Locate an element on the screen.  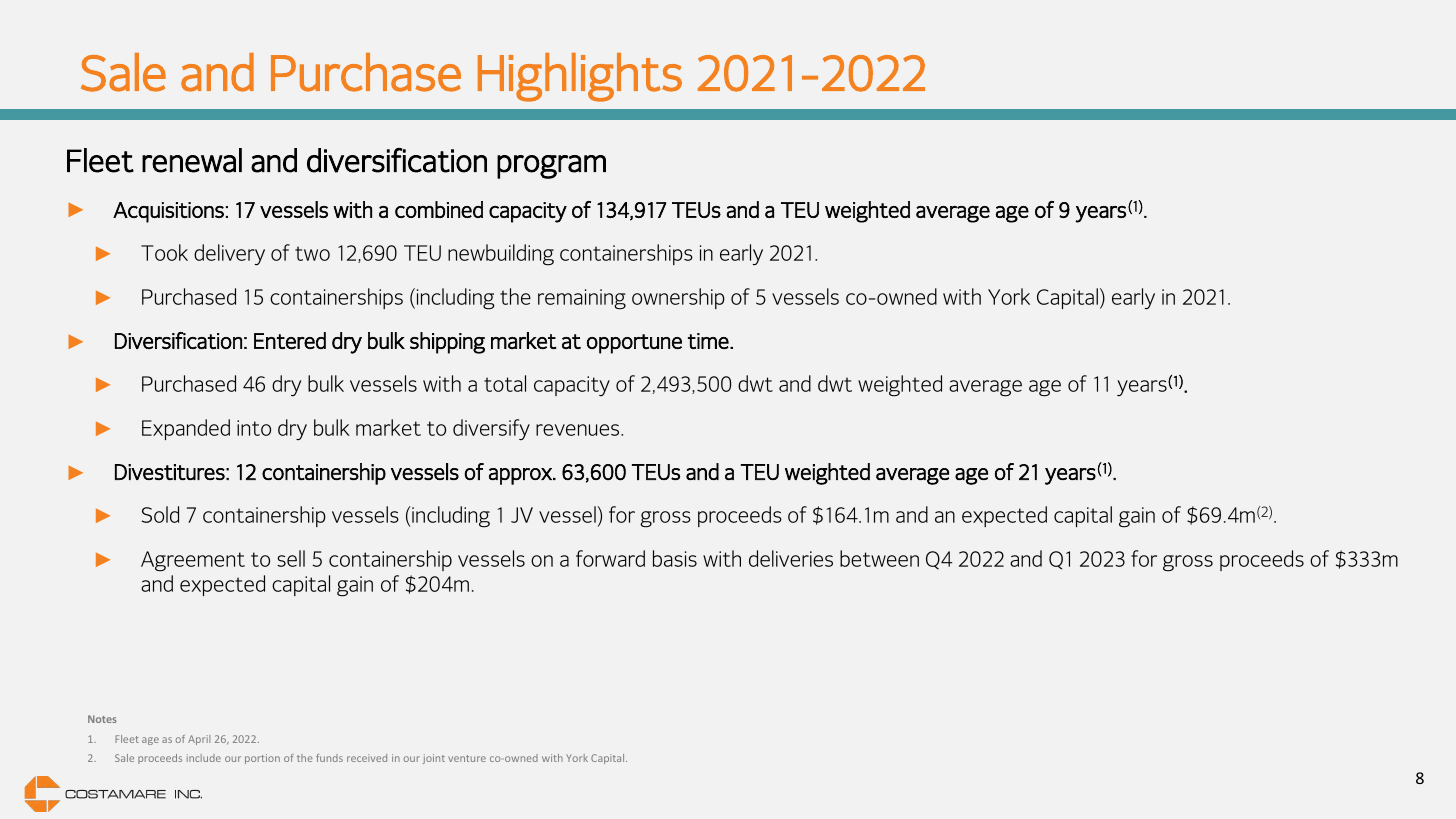
April is located at coordinates (199, 740).
